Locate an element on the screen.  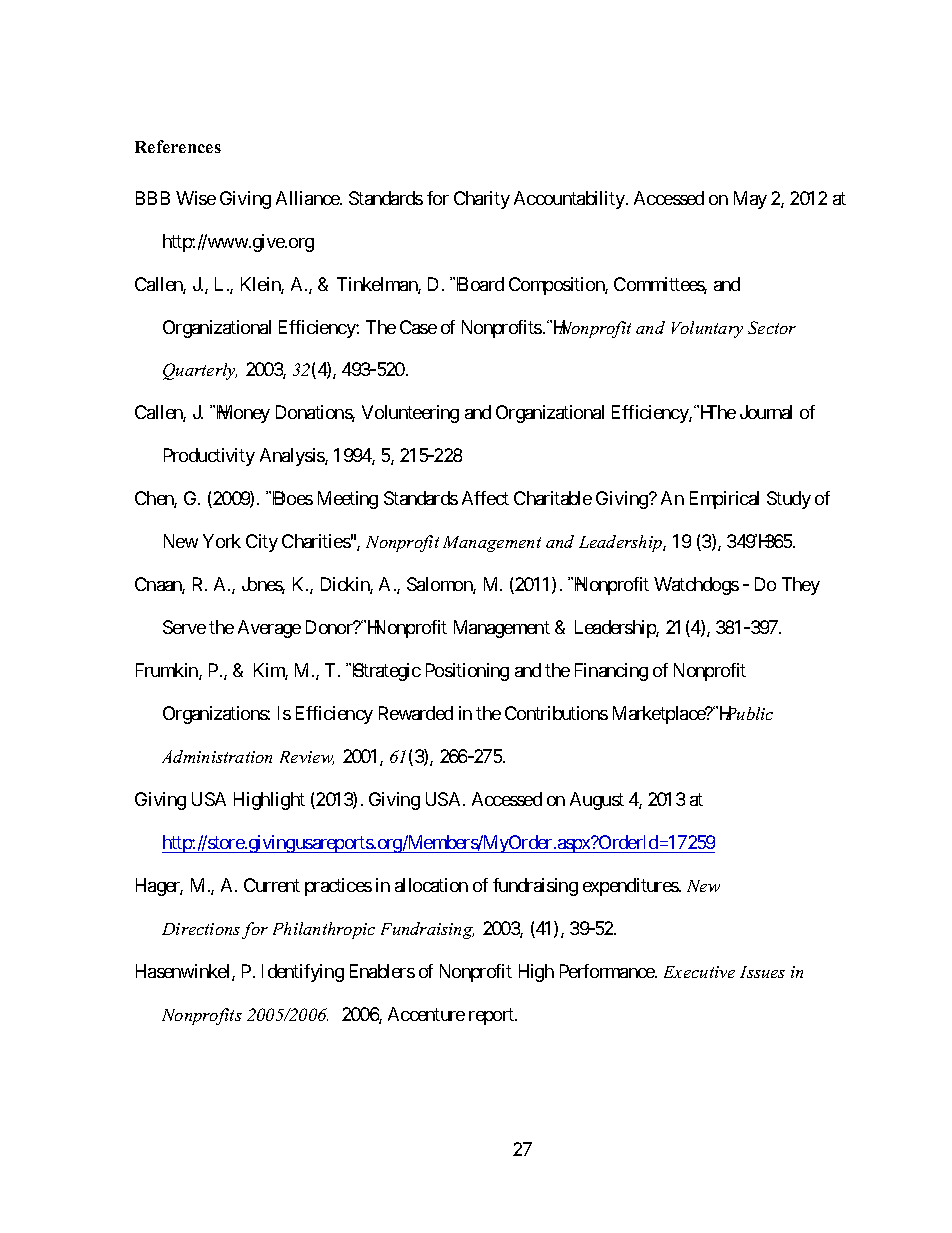
Accenture is located at coordinates (426, 1014).
